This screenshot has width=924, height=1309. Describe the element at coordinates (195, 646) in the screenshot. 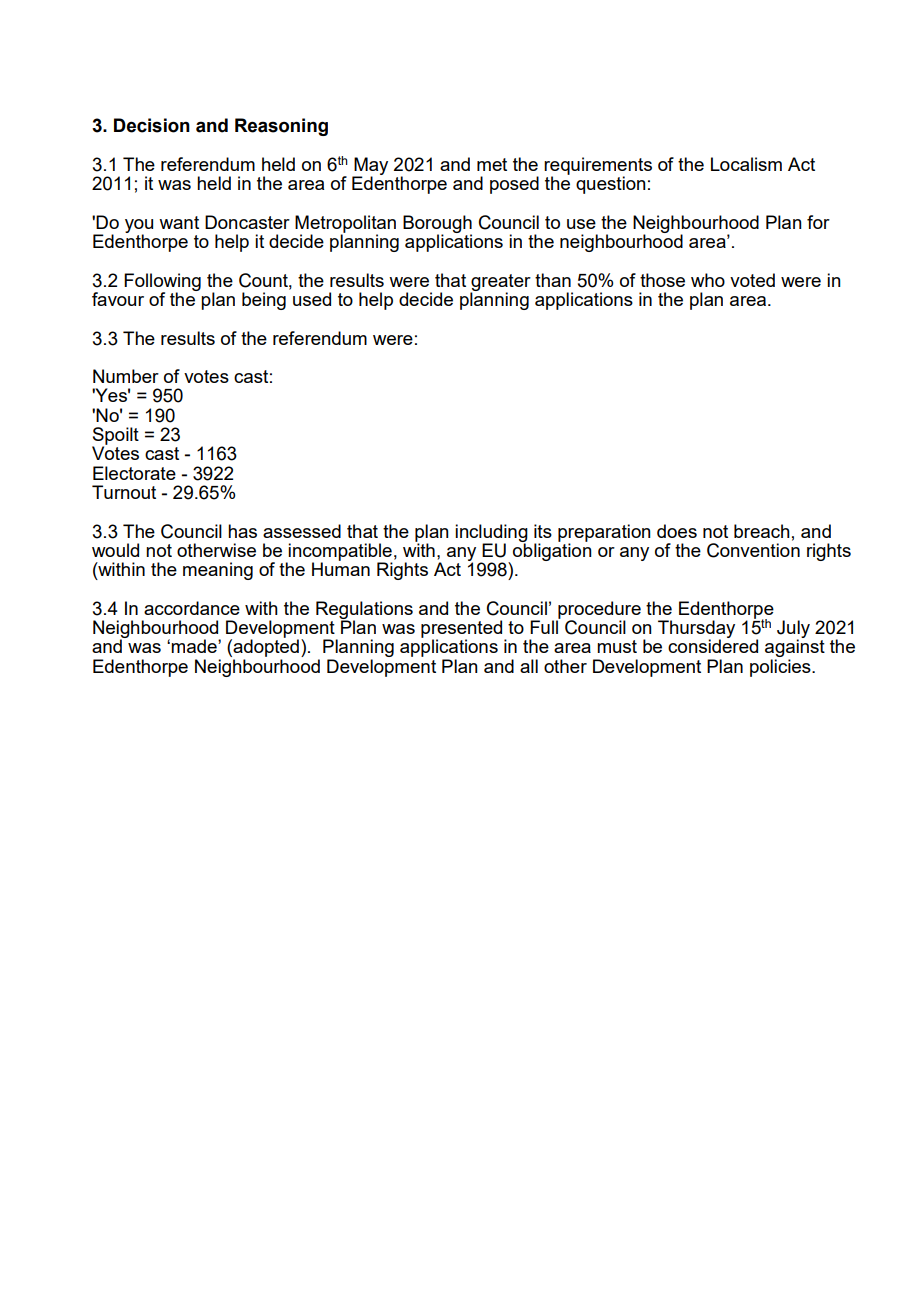

I see `made` at that location.
